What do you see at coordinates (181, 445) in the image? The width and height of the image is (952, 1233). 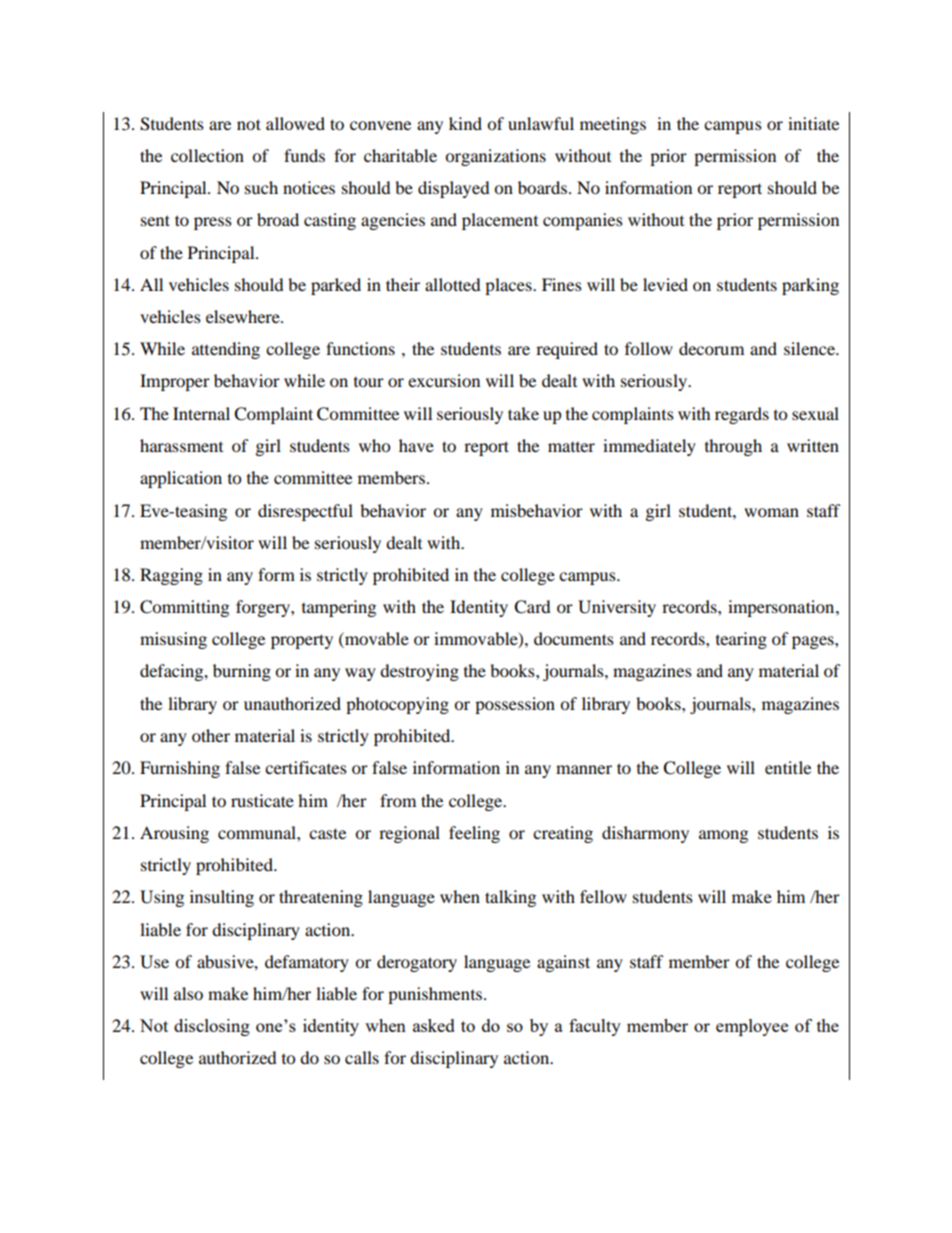 I see `harassment` at bounding box center [181, 445].
